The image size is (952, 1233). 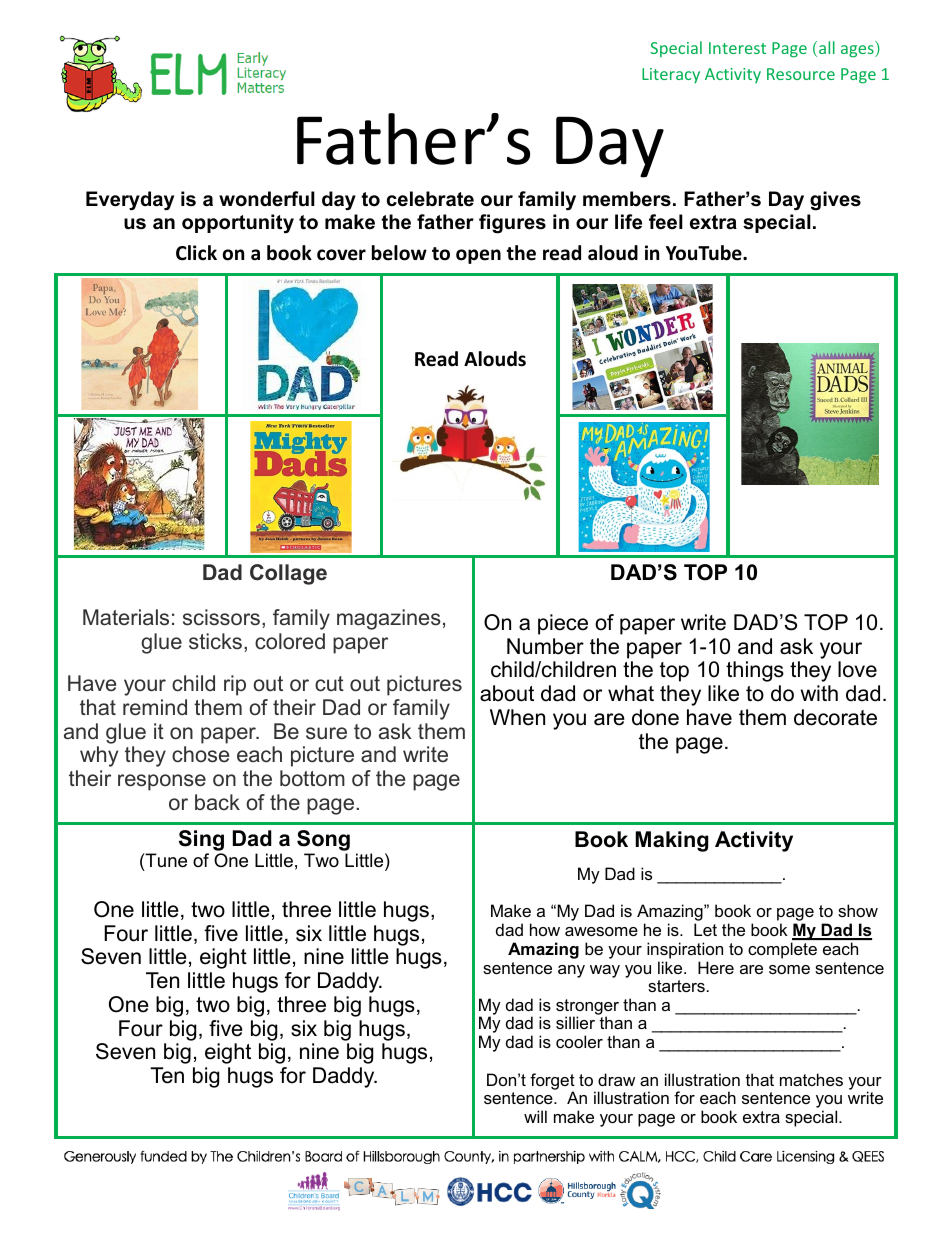 I want to click on Collage, so click(x=288, y=574).
